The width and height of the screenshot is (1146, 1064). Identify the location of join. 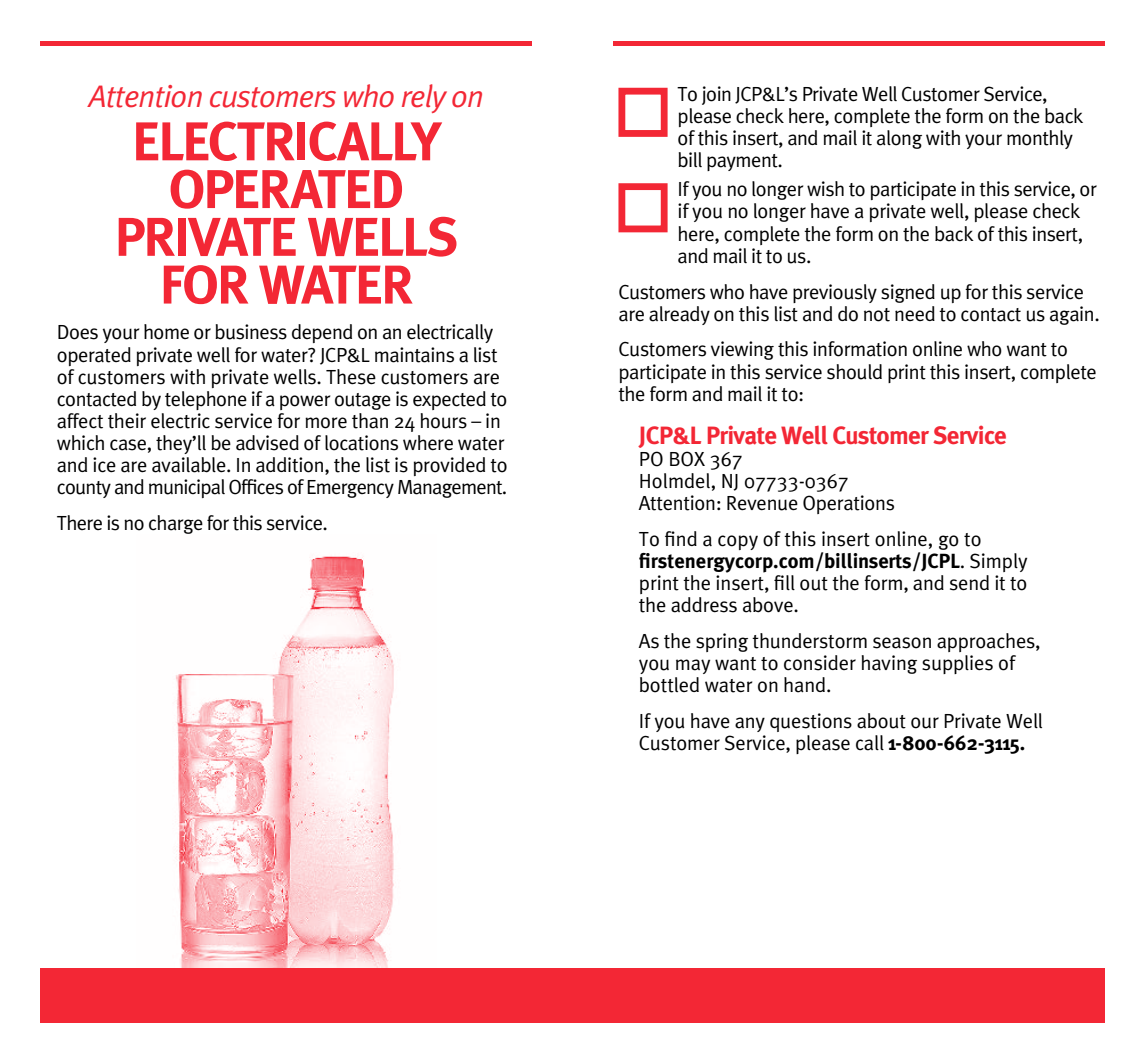
(716, 95).
